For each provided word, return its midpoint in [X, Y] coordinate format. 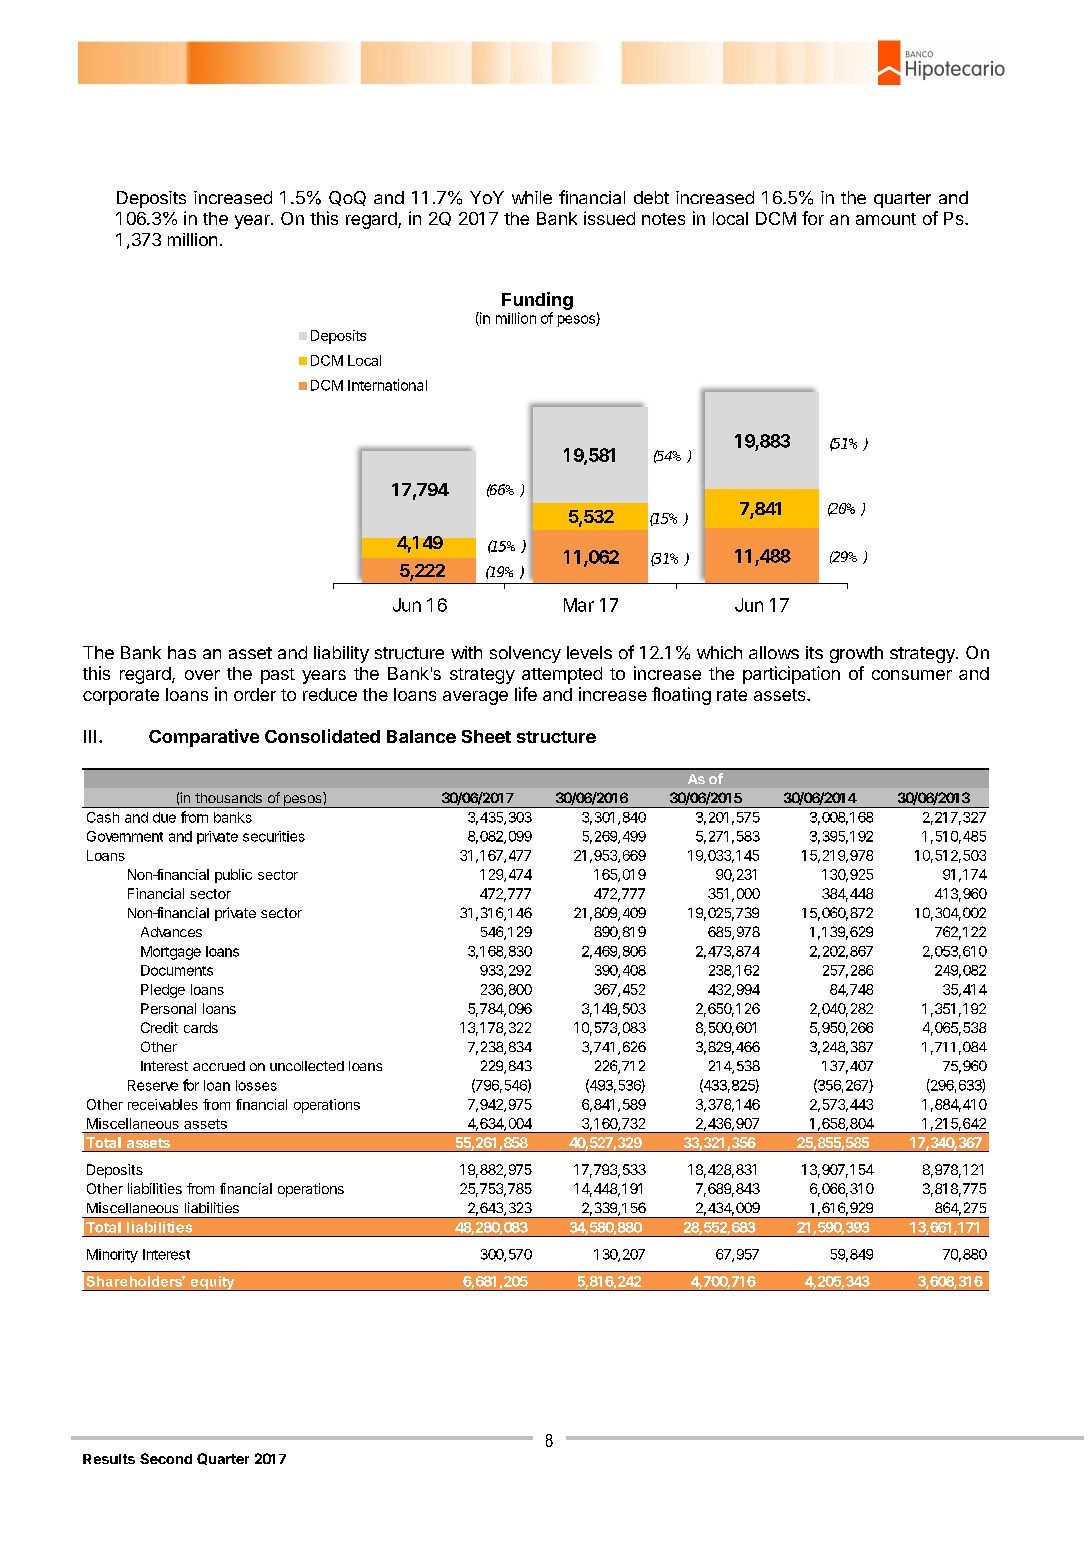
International [387, 385]
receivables [163, 1104]
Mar [579, 605]
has [182, 652]
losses [256, 1085]
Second [166, 1458]
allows [774, 652]
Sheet [486, 736]
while [532, 197]
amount [886, 219]
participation [791, 675]
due [164, 817]
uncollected [307, 1066]
